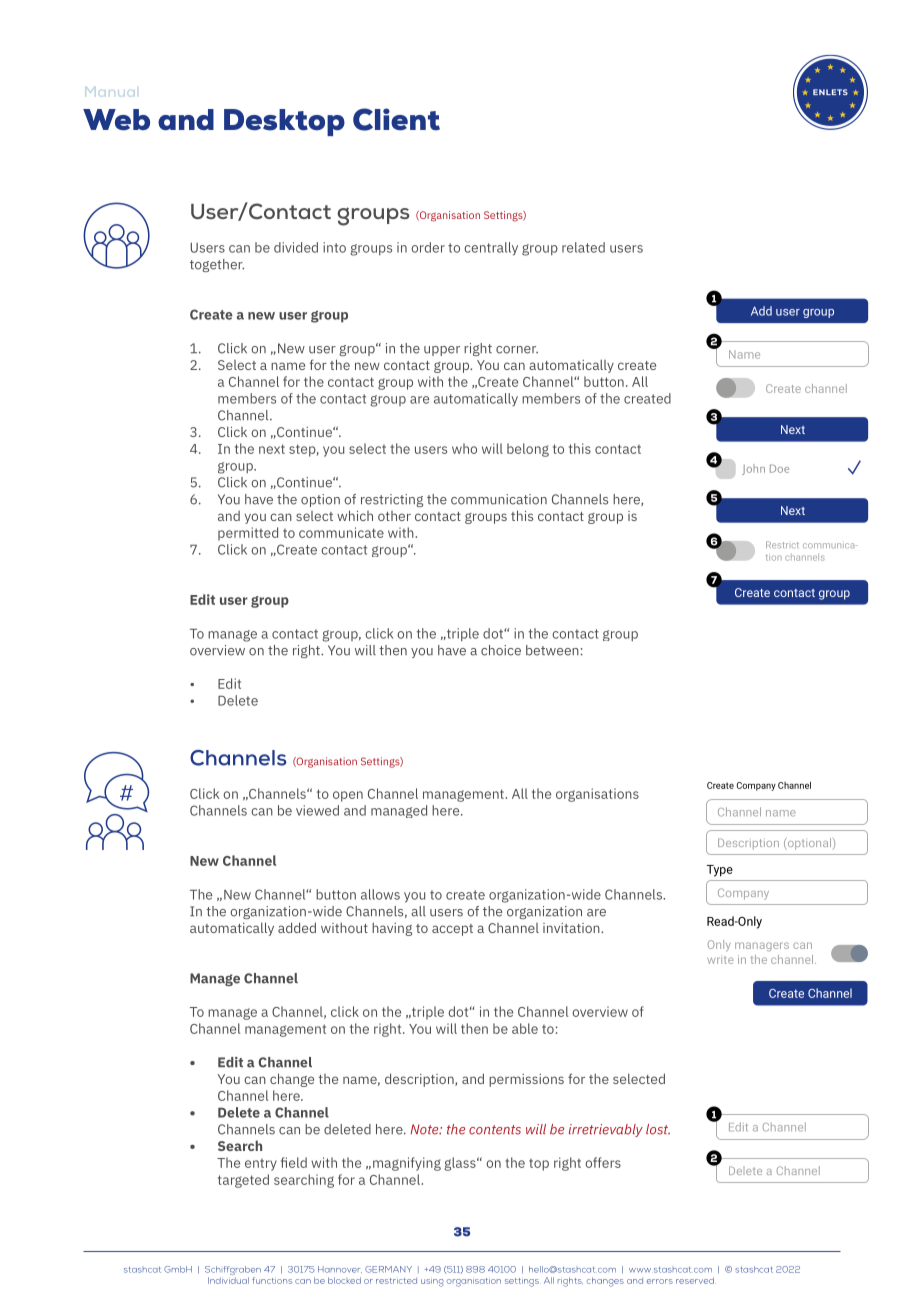 This screenshot has height=1308, width=924. I want to click on reserved, so click(696, 1280).
